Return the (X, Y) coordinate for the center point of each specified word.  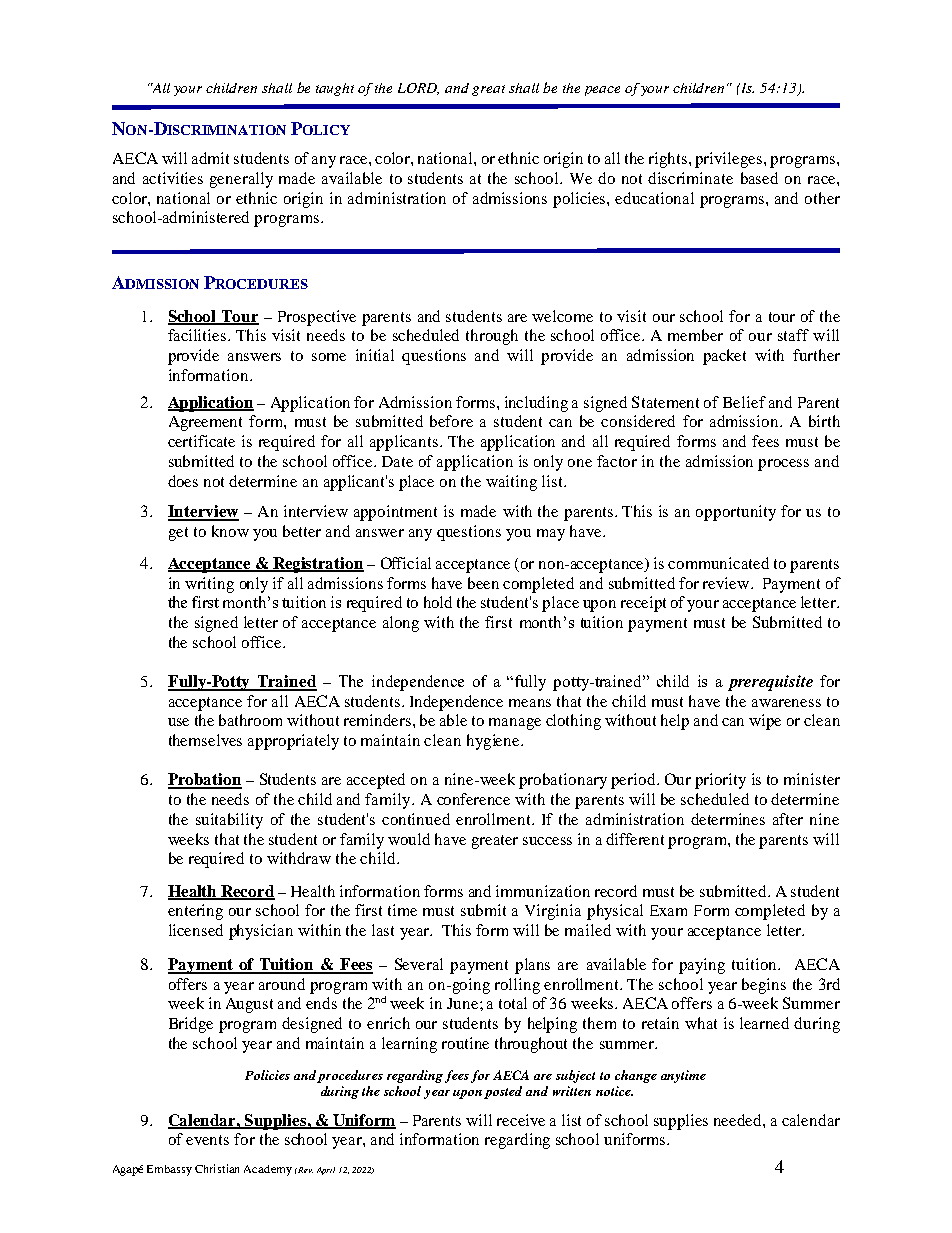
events (207, 1140)
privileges (730, 160)
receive (521, 1120)
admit (210, 158)
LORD (418, 89)
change (636, 1076)
